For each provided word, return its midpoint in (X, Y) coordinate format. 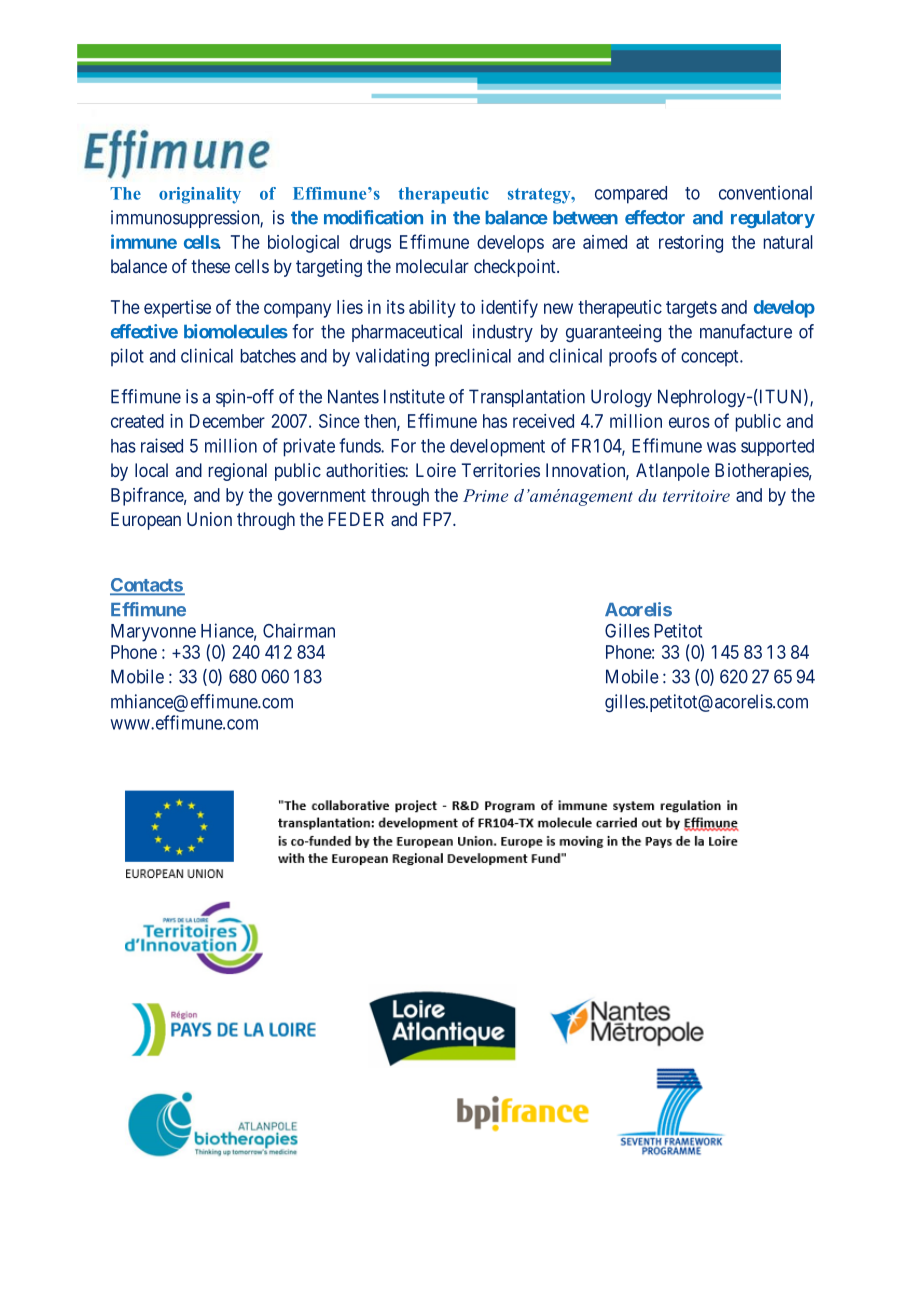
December (227, 421)
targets (691, 309)
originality (200, 195)
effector (655, 217)
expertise (177, 309)
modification (373, 217)
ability (432, 309)
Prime (485, 495)
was (721, 447)
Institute (414, 396)
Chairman (299, 630)
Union (209, 519)
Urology (621, 398)
